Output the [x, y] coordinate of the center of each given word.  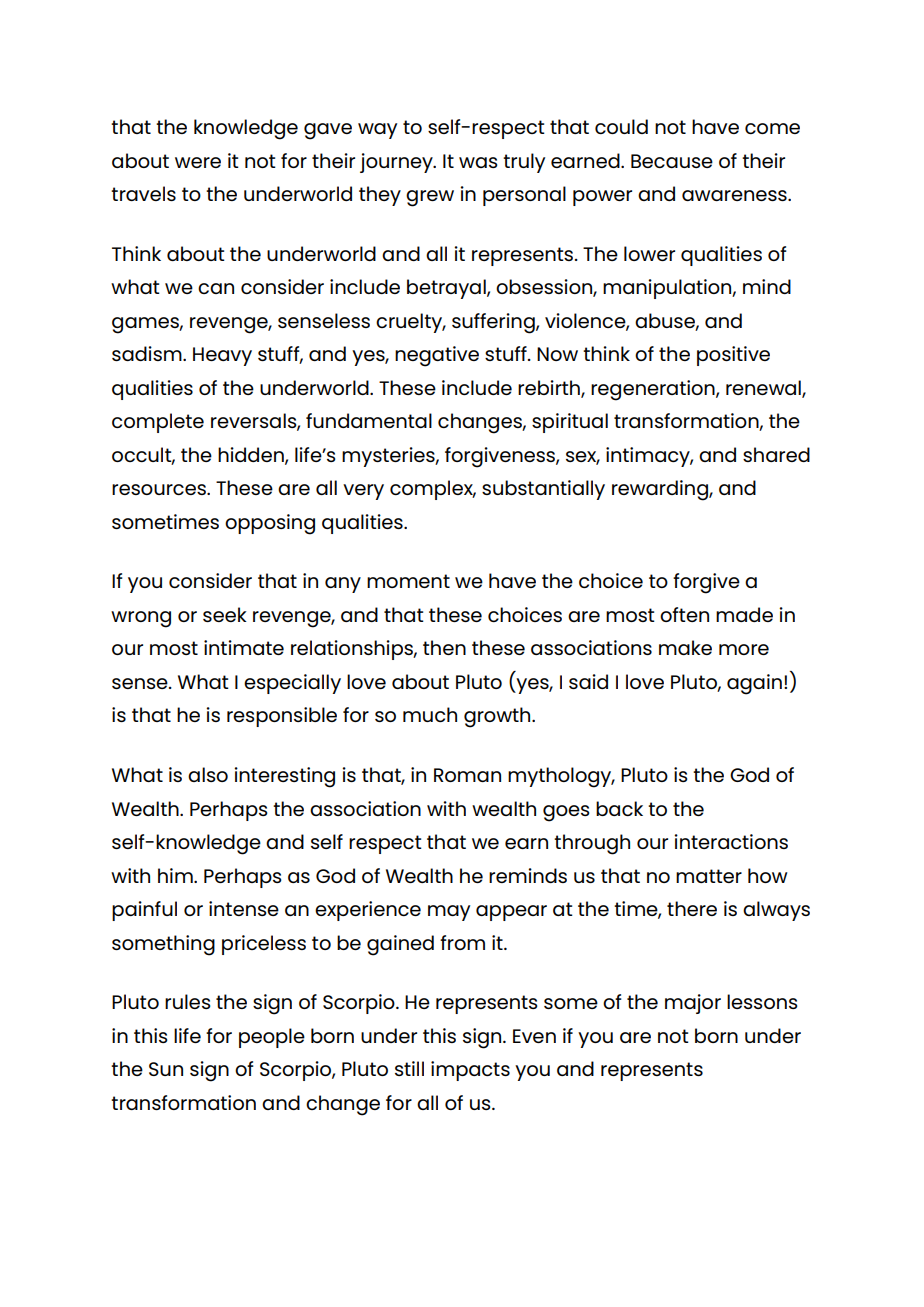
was [478, 162]
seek [225, 614]
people [272, 1038]
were [198, 162]
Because [672, 161]
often [684, 614]
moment [408, 581]
